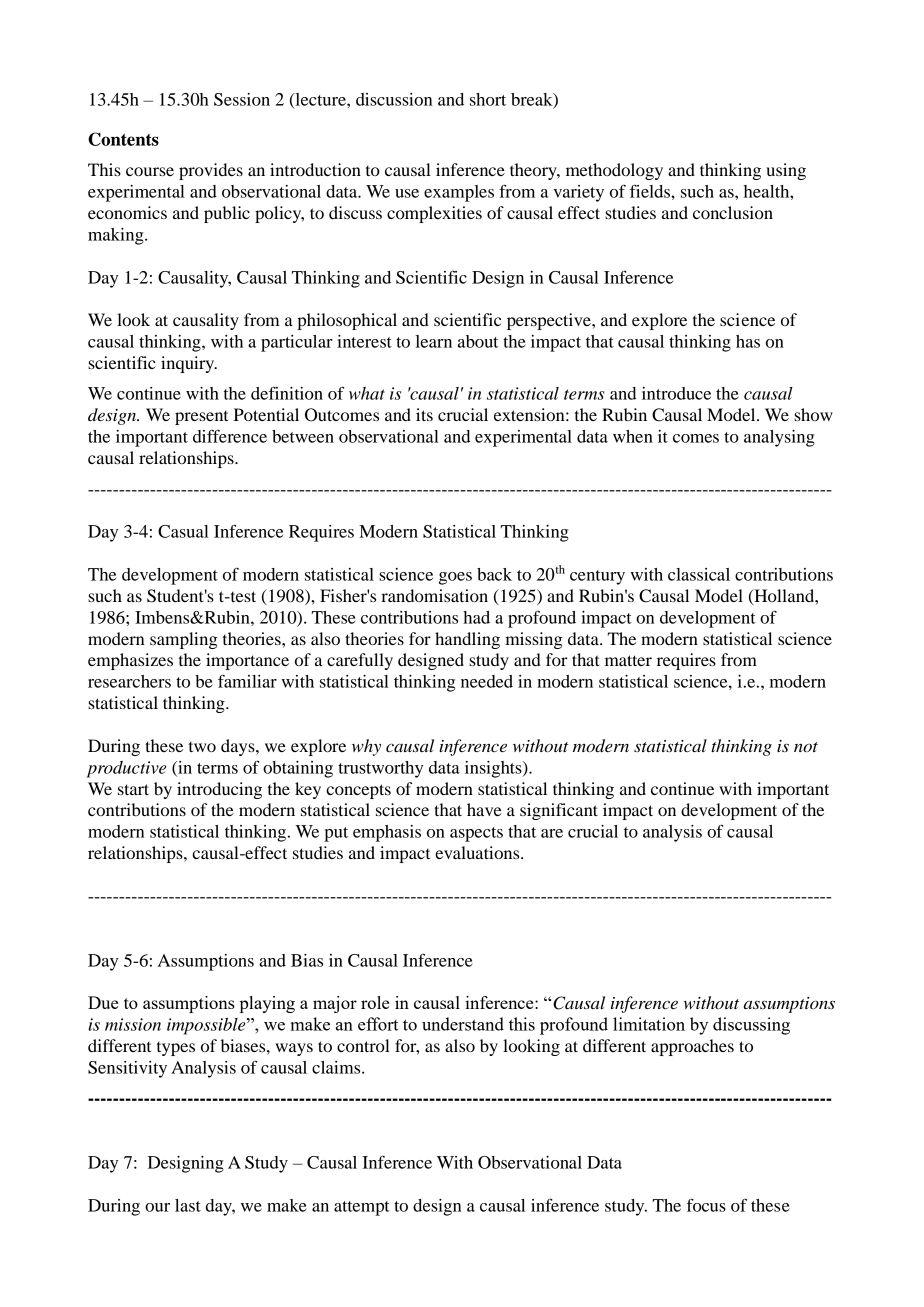 This image has height=1307, width=924. What do you see at coordinates (267, 1004) in the image?
I see `playing` at bounding box center [267, 1004].
